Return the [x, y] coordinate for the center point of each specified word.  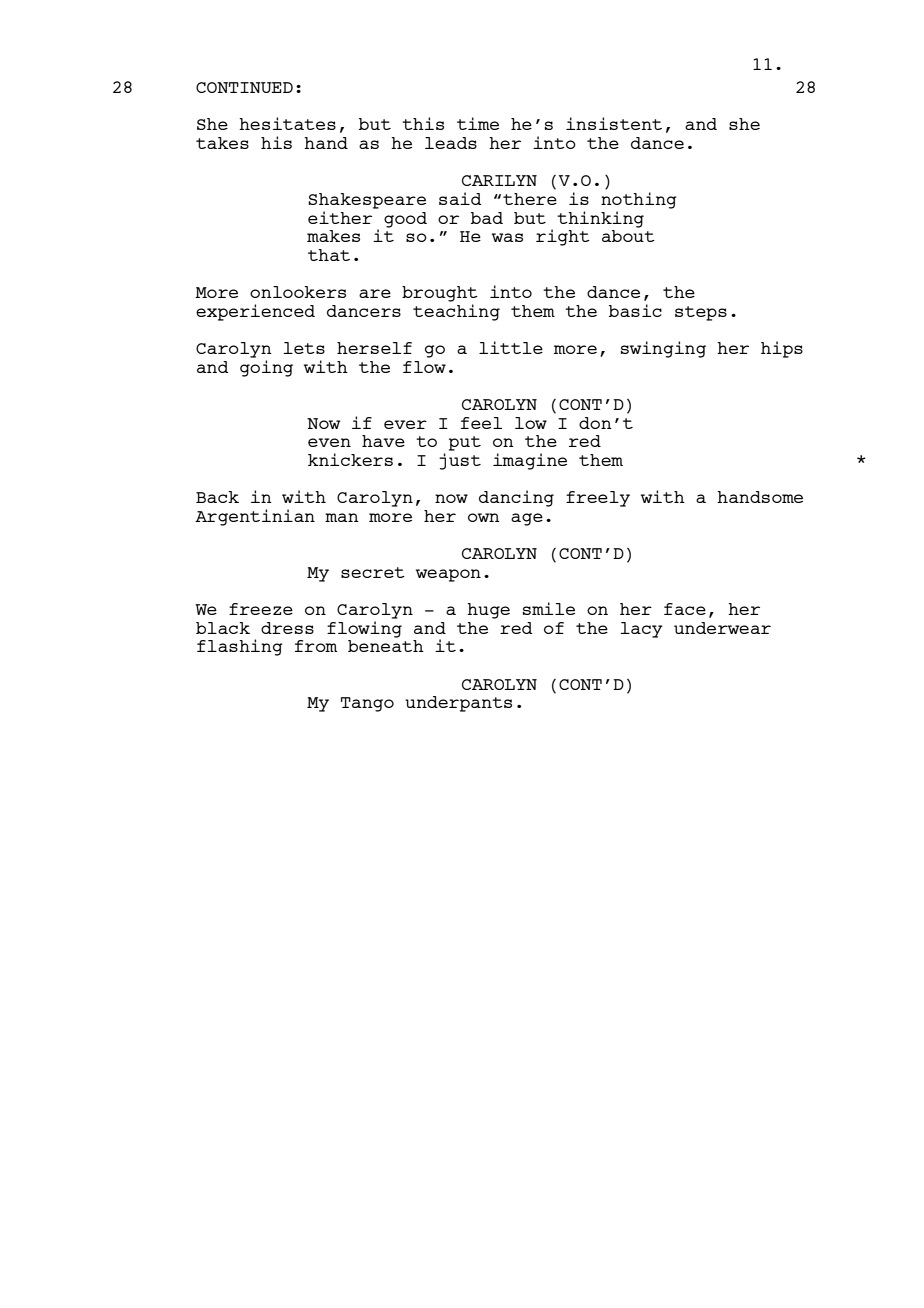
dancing [516, 498]
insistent [614, 123]
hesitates [287, 123]
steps [701, 313]
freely [598, 499]
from [316, 646]
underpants [458, 704]
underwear [722, 628]
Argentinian [255, 517]
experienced [255, 312]
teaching [456, 312]
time [478, 123]
